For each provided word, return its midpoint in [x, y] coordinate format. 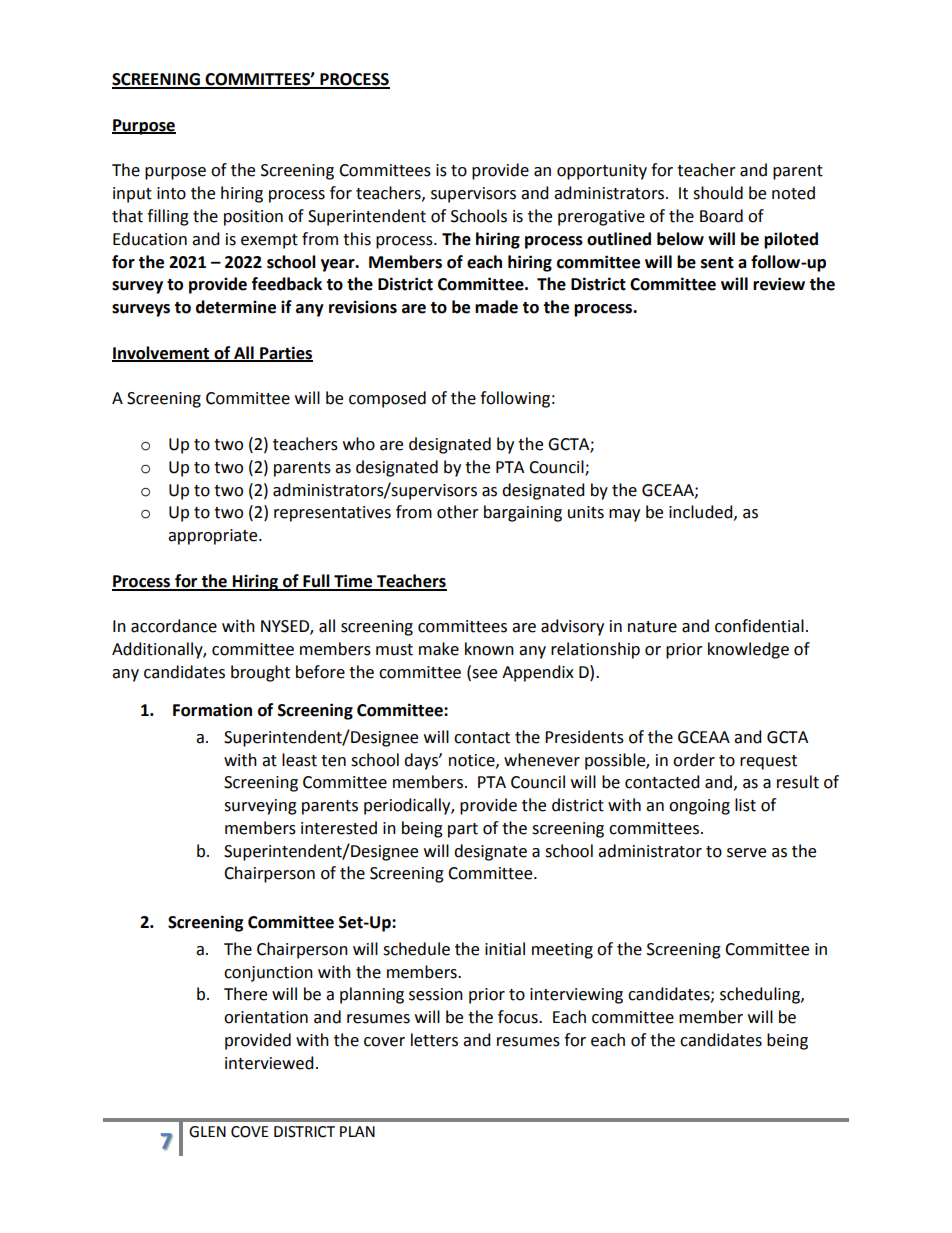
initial [505, 949]
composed [387, 399]
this [357, 239]
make [439, 649]
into [171, 193]
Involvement [162, 353]
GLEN [207, 1132]
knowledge [748, 650]
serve [746, 853]
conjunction [268, 974]
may [624, 515]
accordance [174, 626]
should [718, 193]
